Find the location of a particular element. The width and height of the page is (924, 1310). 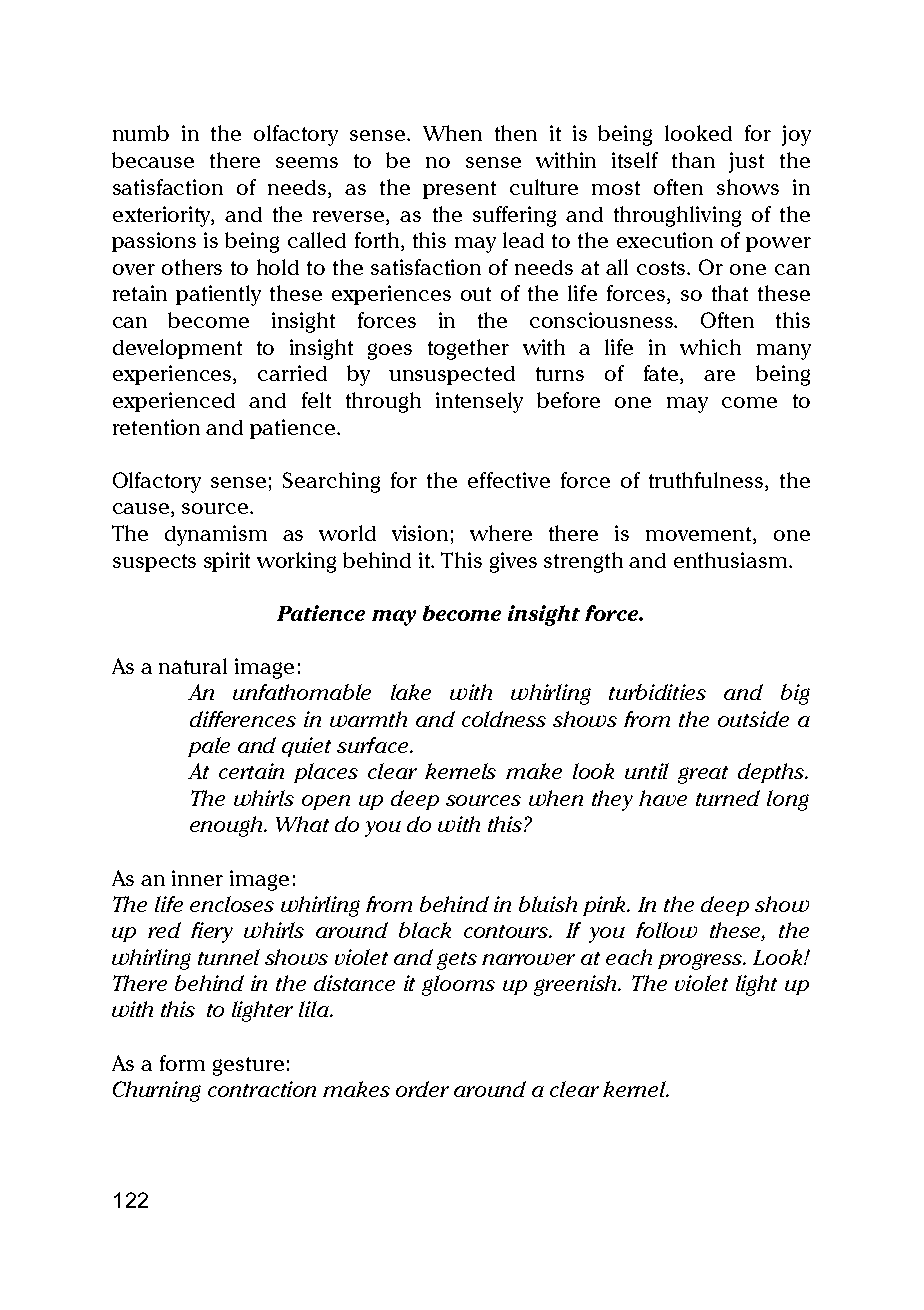

great is located at coordinates (703, 775).
